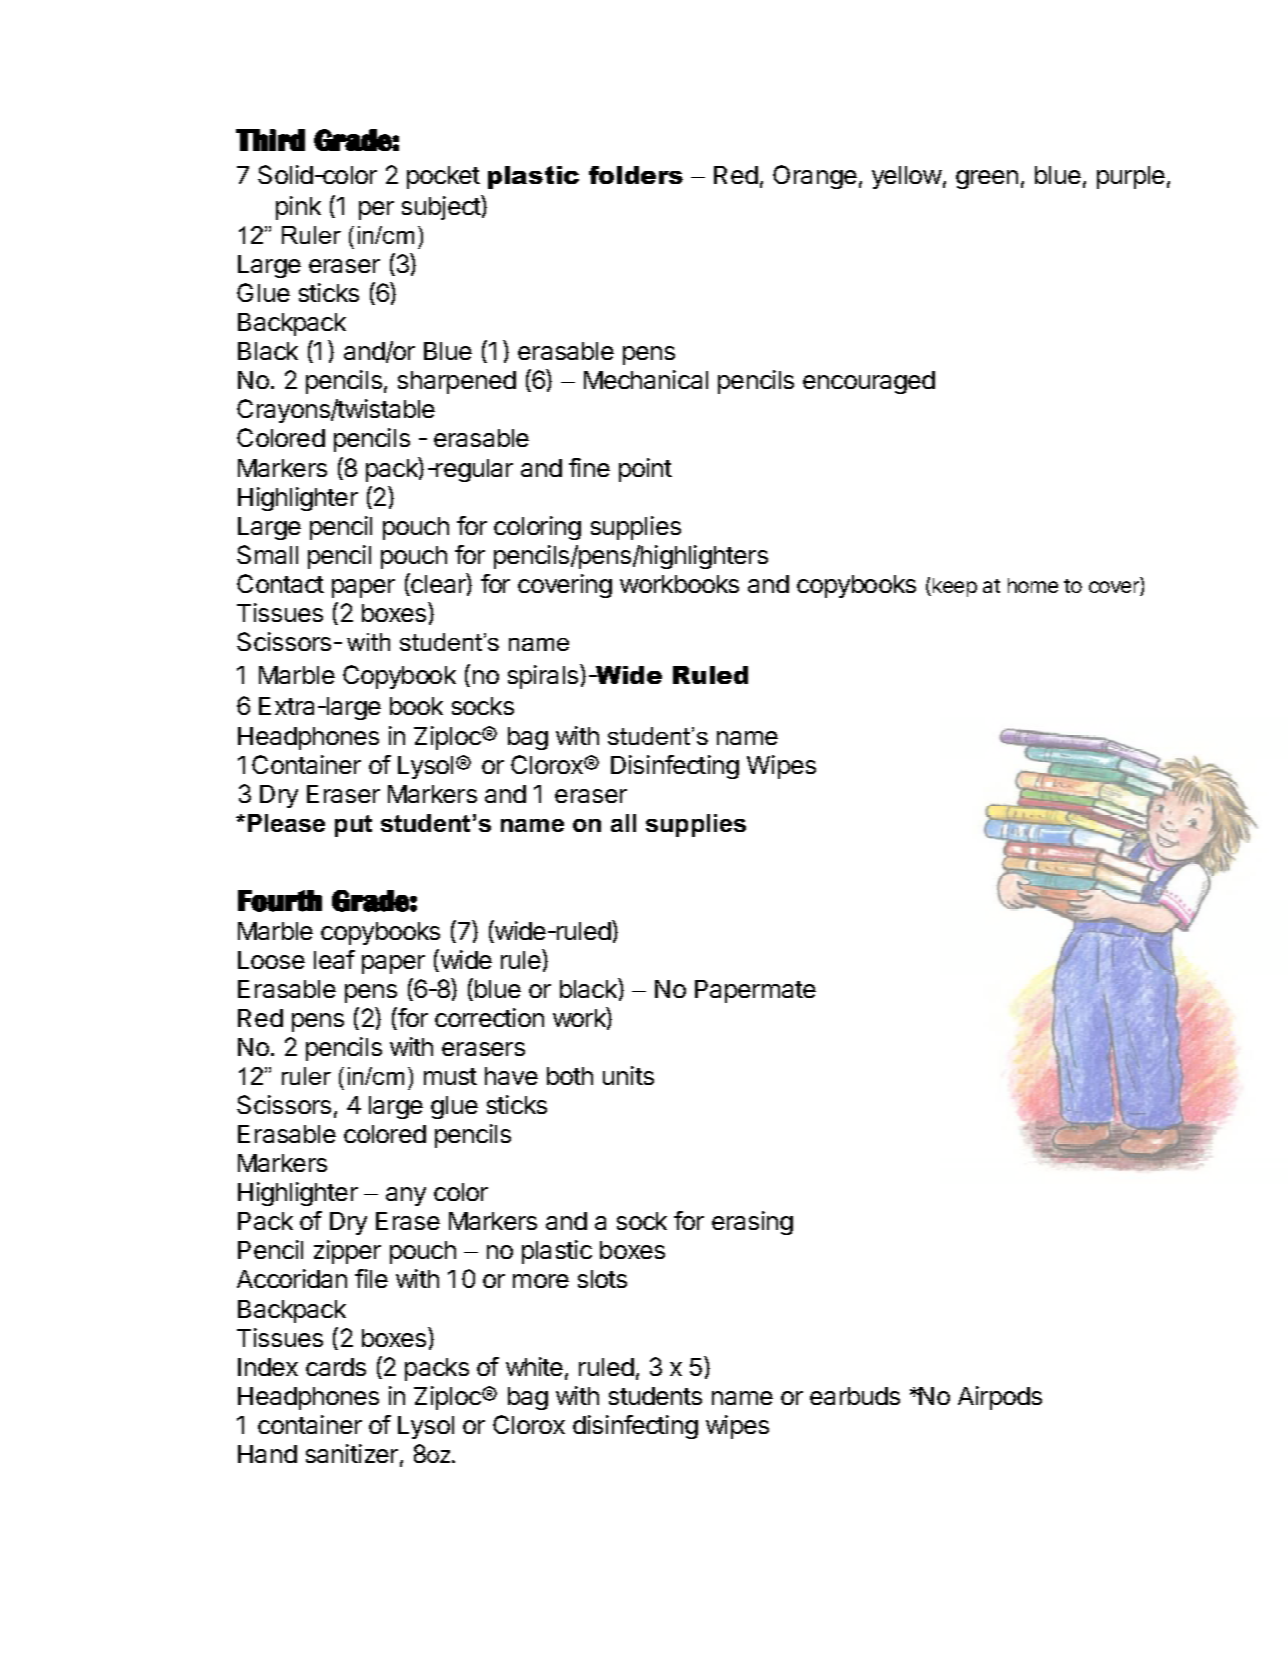 The height and width of the image is (1667, 1288). Describe the element at coordinates (280, 583) in the image. I see `Contact` at that location.
